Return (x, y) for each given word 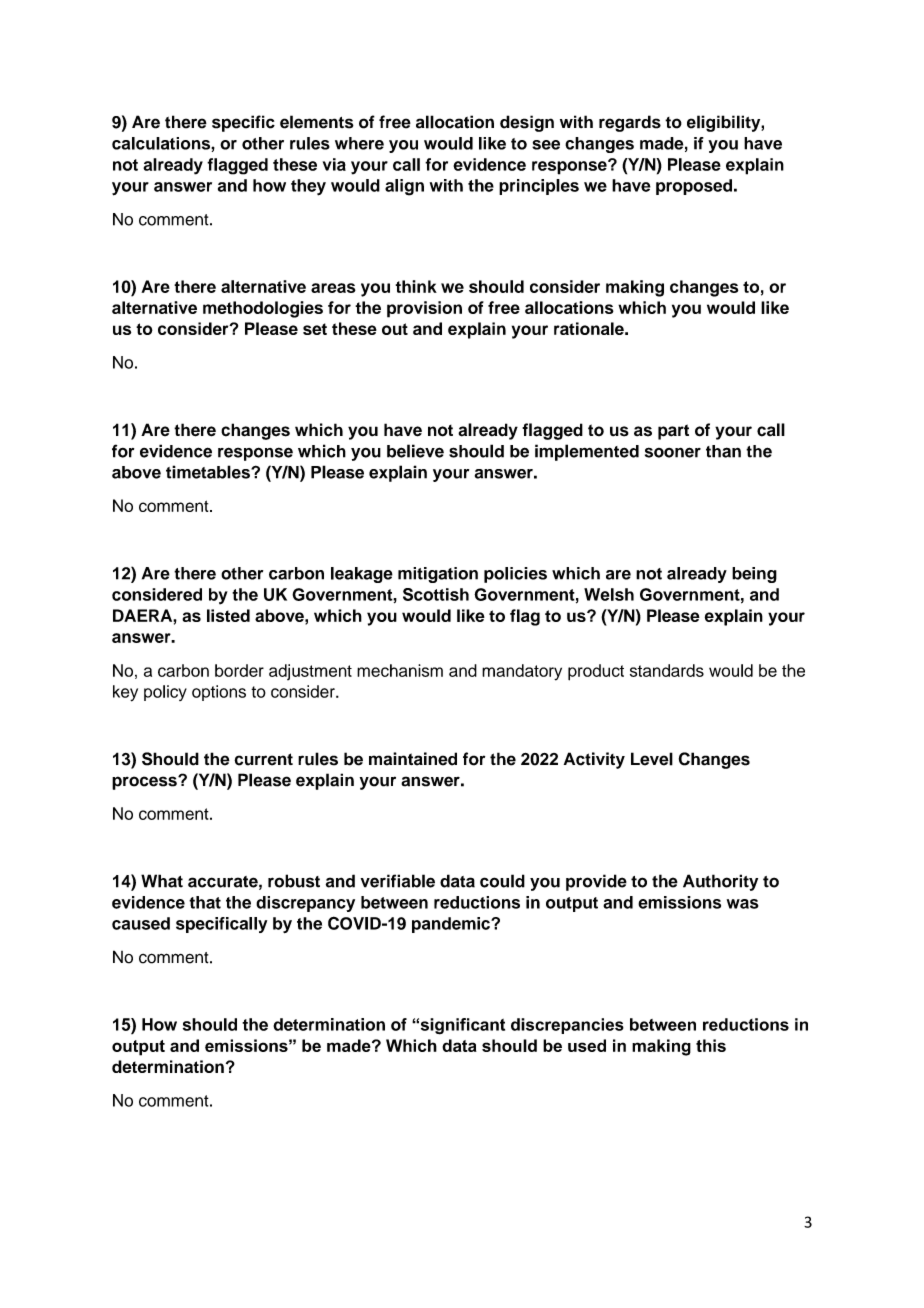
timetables (209, 472)
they (308, 187)
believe (415, 451)
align (404, 187)
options (219, 693)
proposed (694, 187)
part (673, 432)
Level (652, 759)
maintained (413, 759)
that (205, 902)
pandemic (452, 925)
